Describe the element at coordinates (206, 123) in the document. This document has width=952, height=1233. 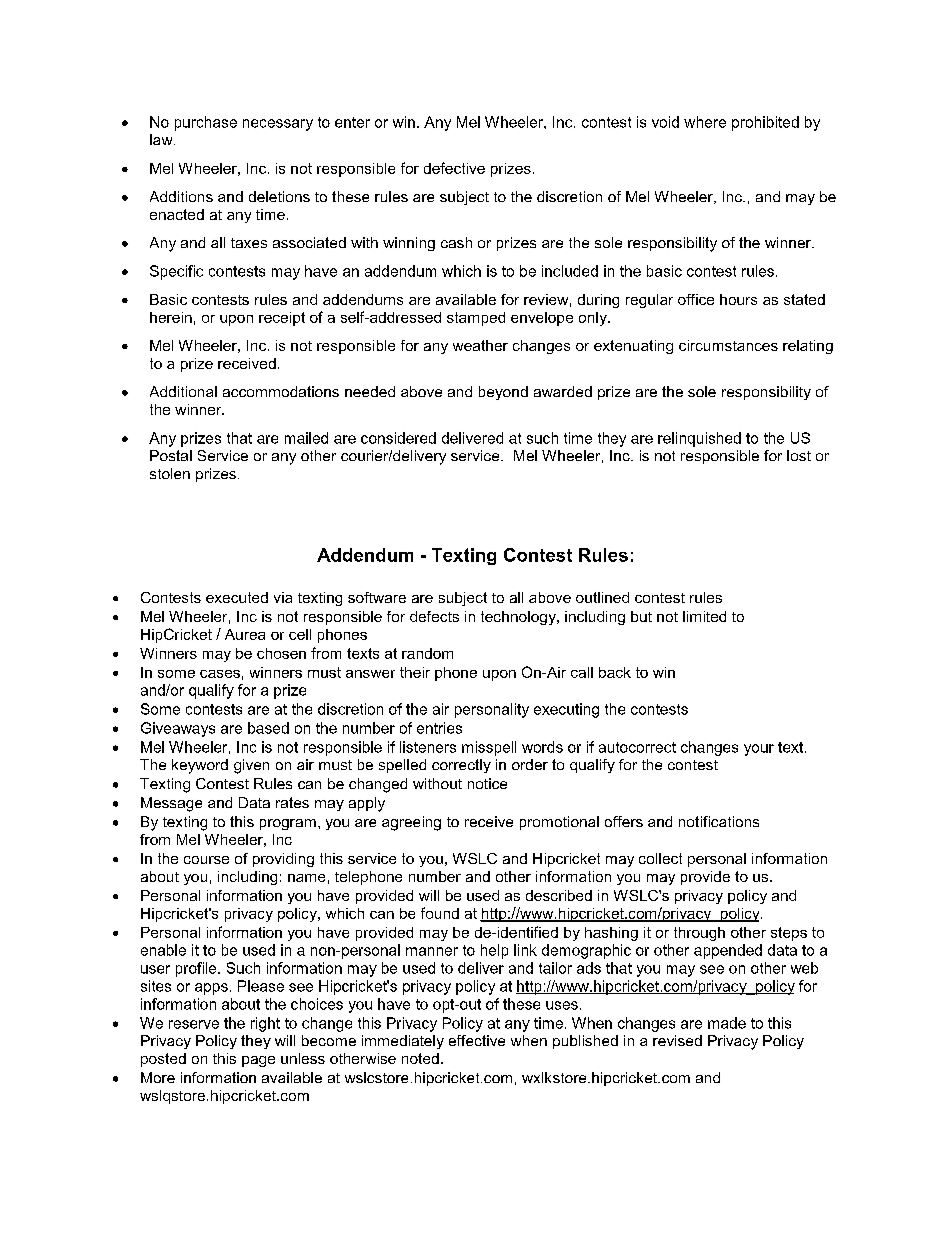
I see `purchase` at that location.
